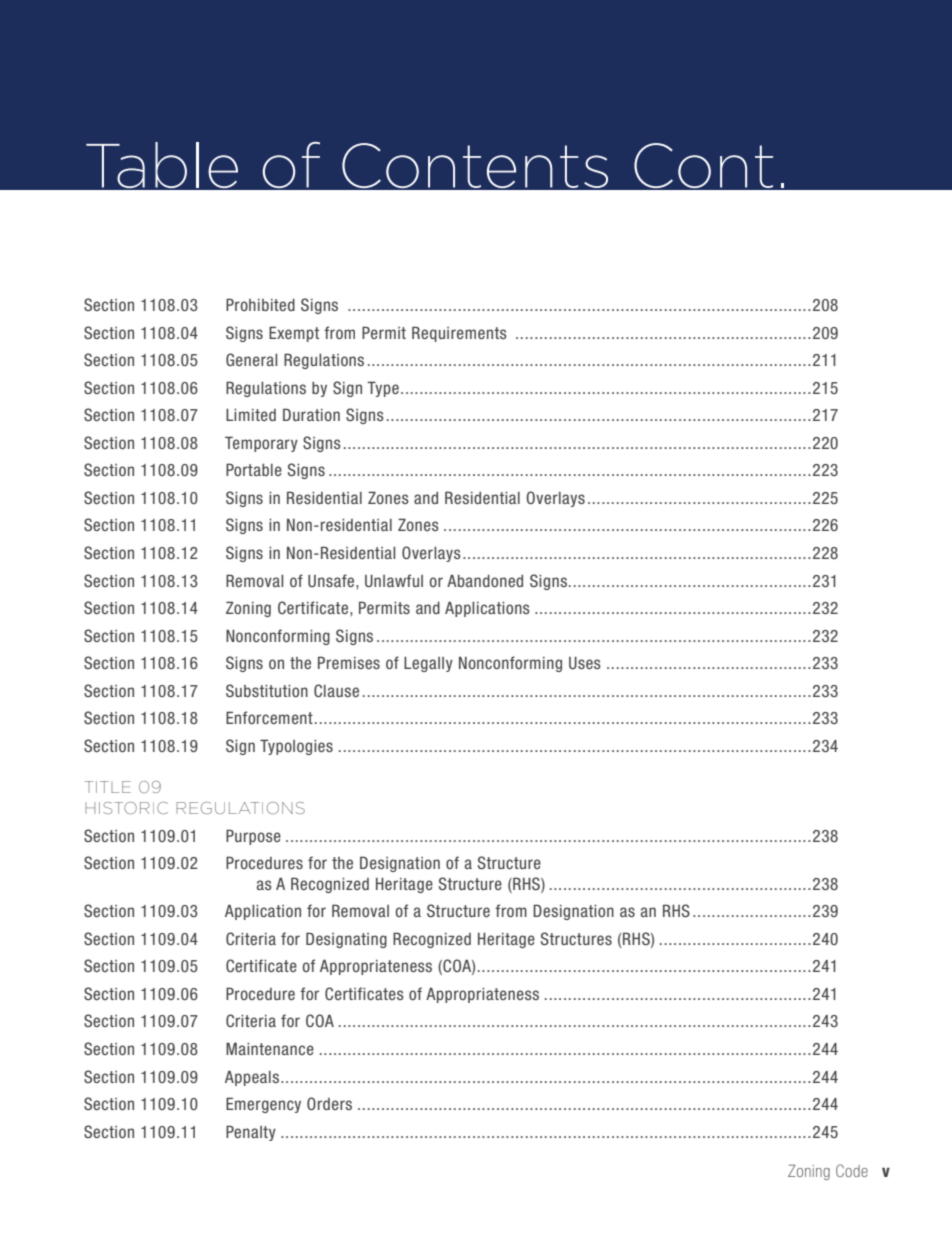 This page has width=952, height=1233. I want to click on Unlawful, so click(394, 580).
